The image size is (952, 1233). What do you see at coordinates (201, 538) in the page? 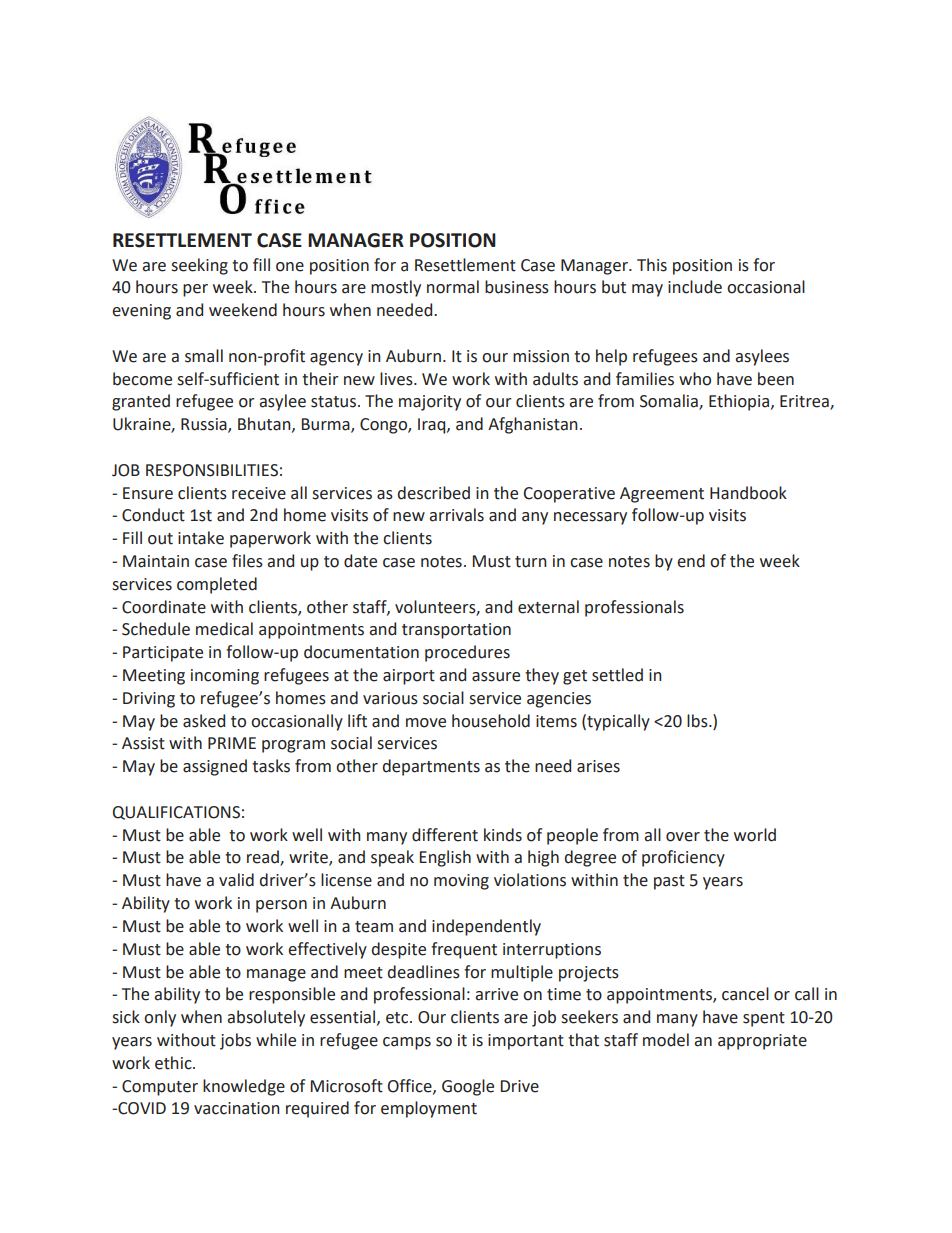
I see `intake` at bounding box center [201, 538].
